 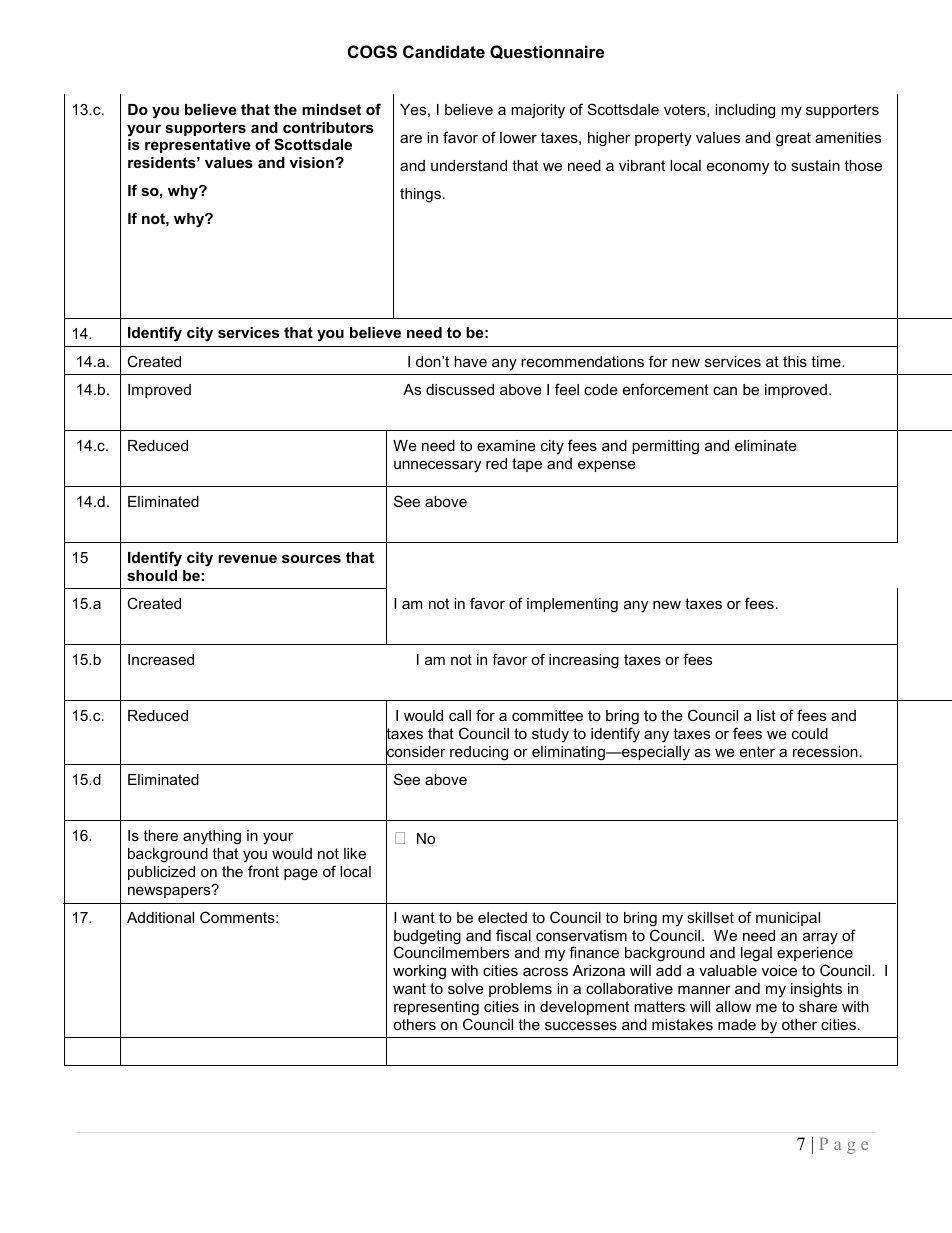 I want to click on discussed, so click(x=460, y=389).
